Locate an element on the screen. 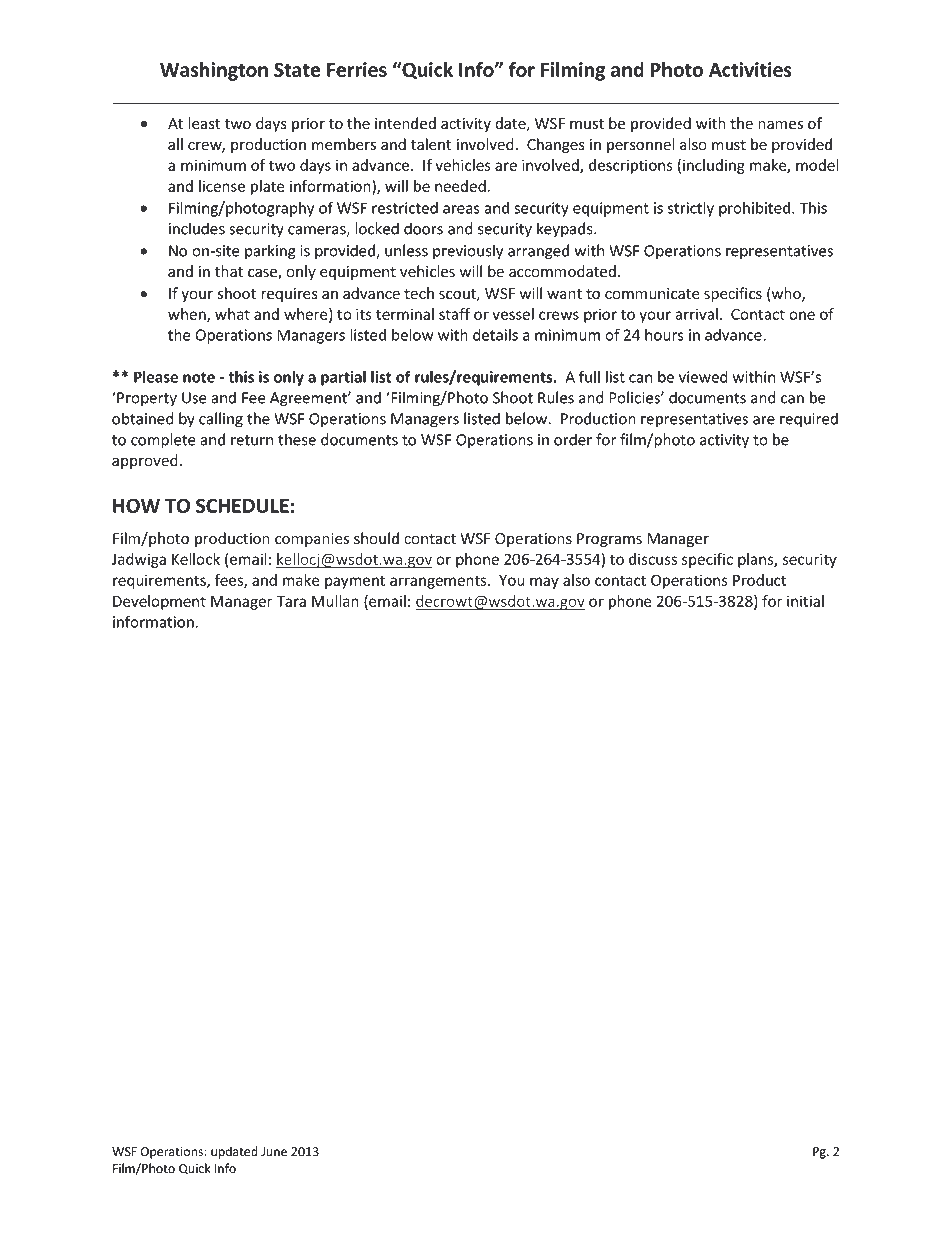  talent is located at coordinates (431, 144).
